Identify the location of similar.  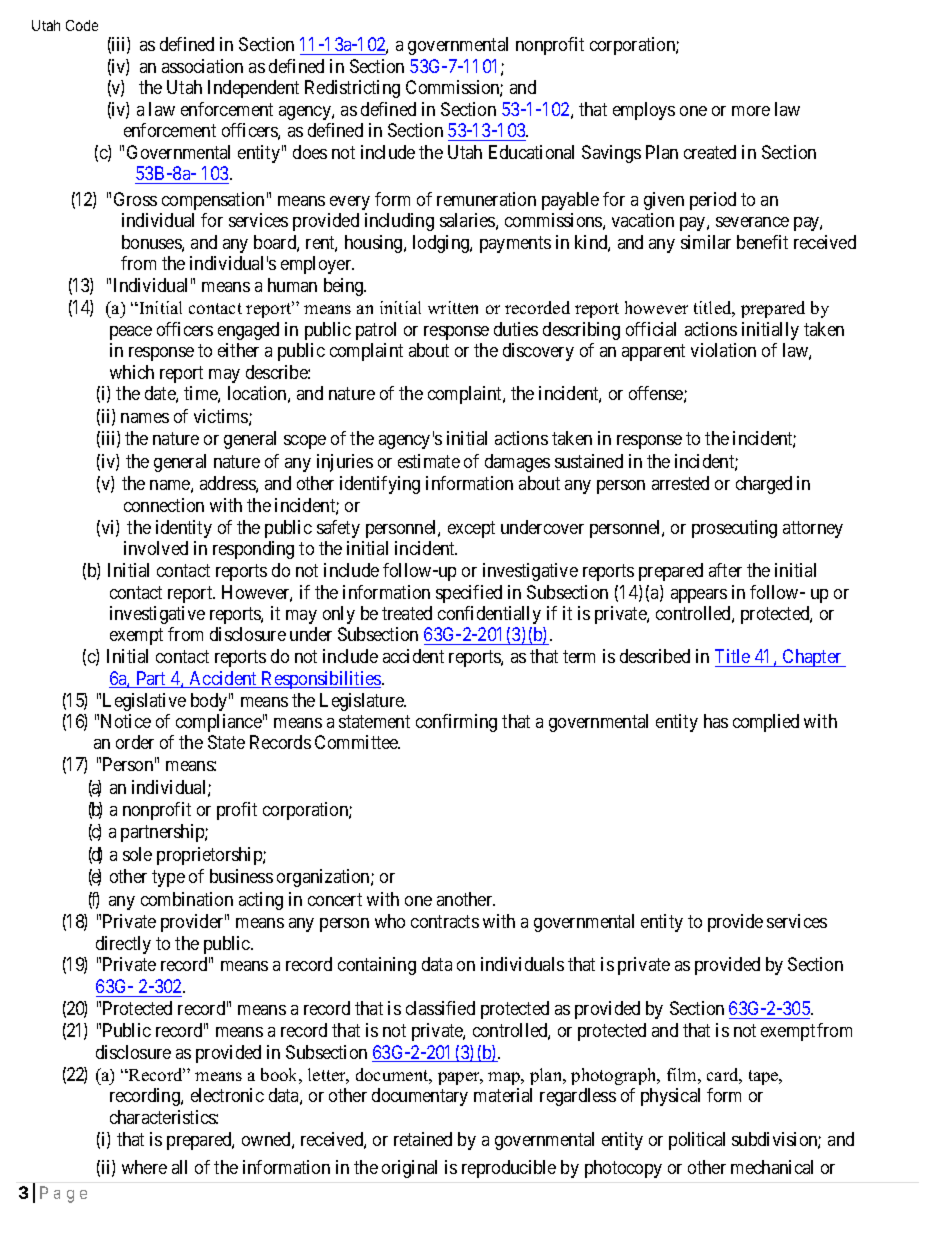
(706, 242).
